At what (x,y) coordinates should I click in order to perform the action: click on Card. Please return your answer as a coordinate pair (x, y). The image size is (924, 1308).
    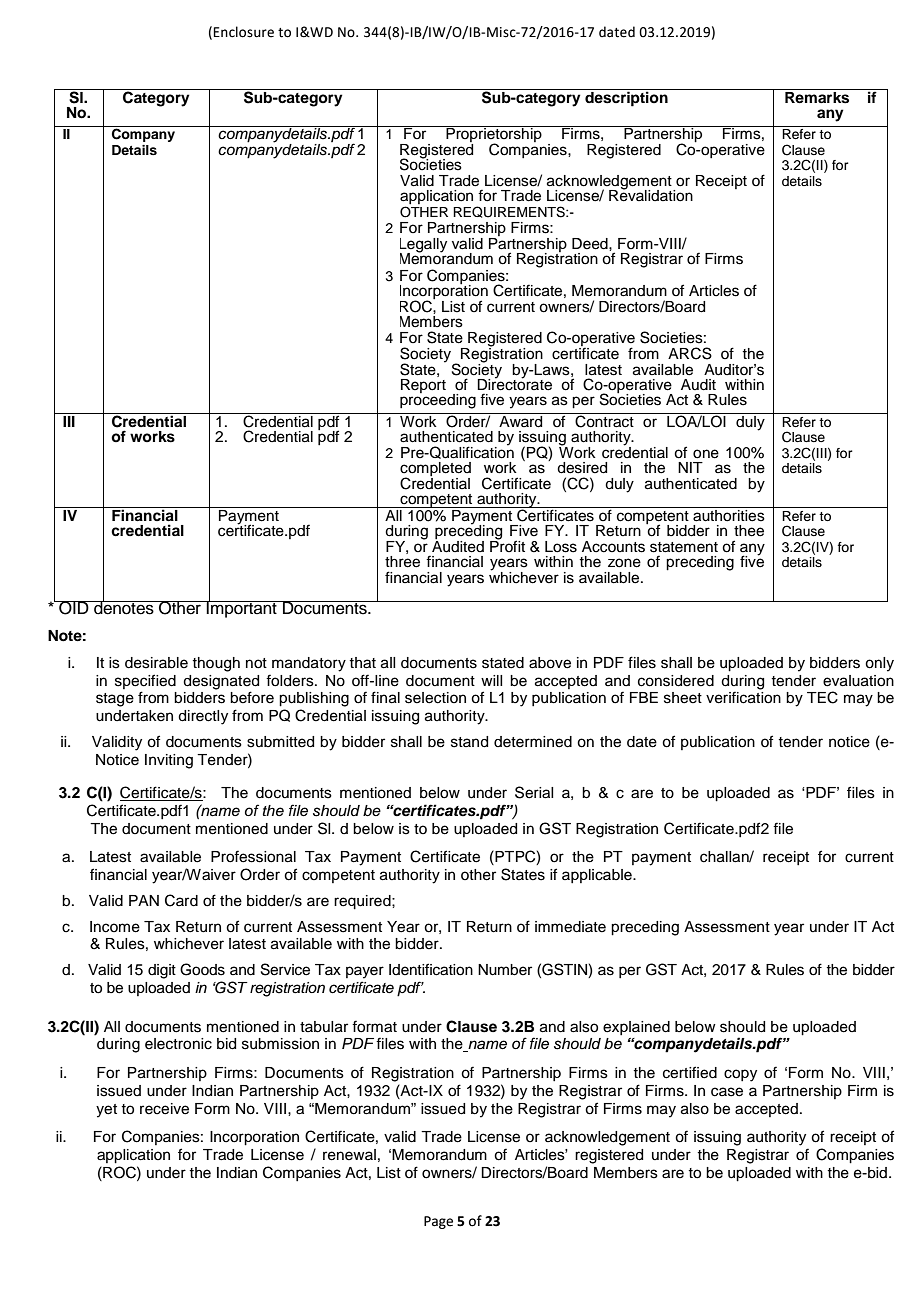
    Looking at the image, I should click on (181, 900).
